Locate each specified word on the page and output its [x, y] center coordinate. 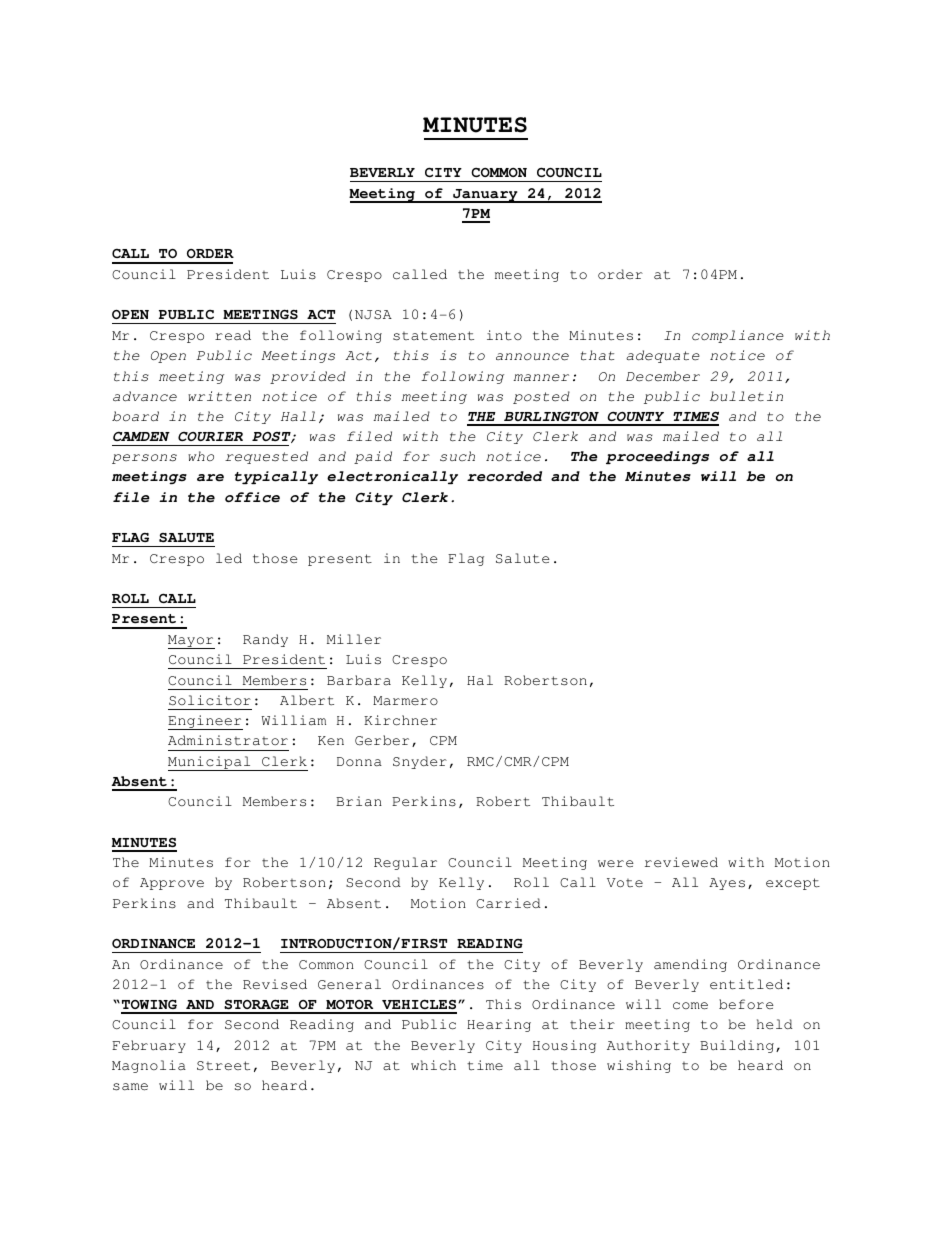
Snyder [420, 762]
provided [308, 377]
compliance [738, 336]
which [433, 1065]
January [485, 196]
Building [737, 1046]
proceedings [657, 457]
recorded [504, 476]
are [210, 478]
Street [223, 1066]
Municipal [210, 763]
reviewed [681, 862]
